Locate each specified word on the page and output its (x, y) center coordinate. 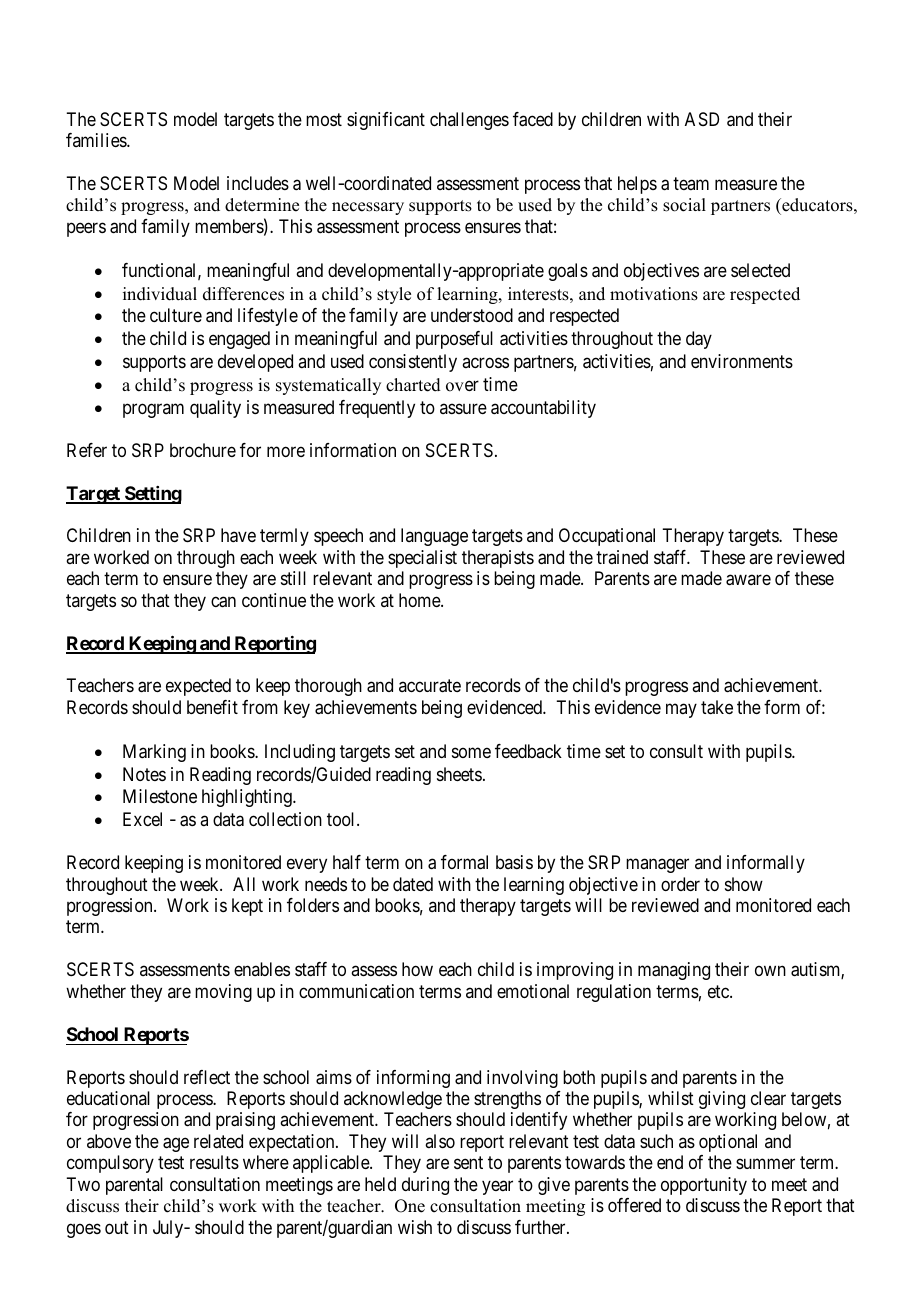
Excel (142, 819)
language (434, 537)
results (214, 1162)
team (691, 183)
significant (386, 121)
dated (413, 884)
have (238, 535)
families (97, 140)
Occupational (607, 537)
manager (657, 866)
